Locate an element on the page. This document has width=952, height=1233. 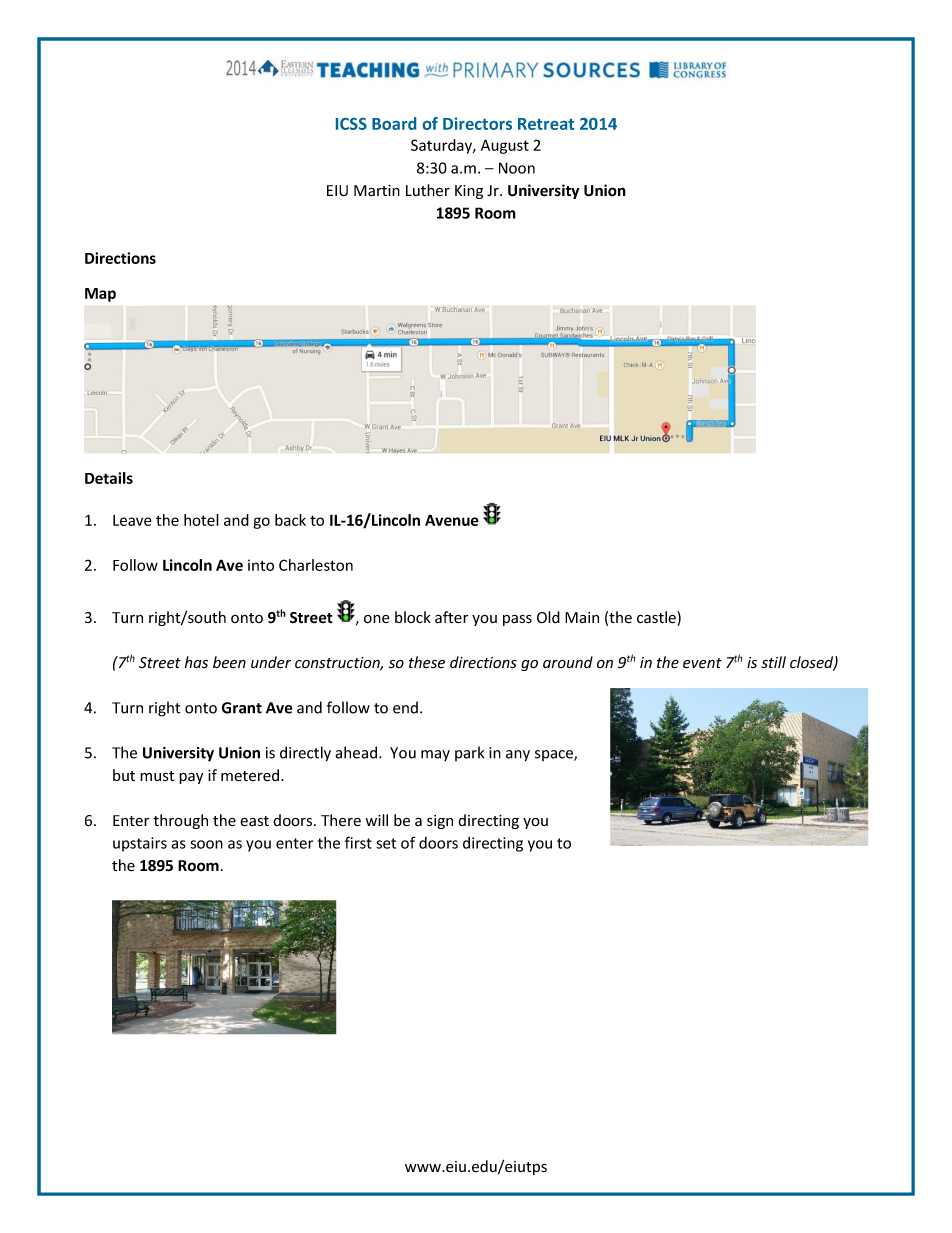
Main is located at coordinates (582, 618).
